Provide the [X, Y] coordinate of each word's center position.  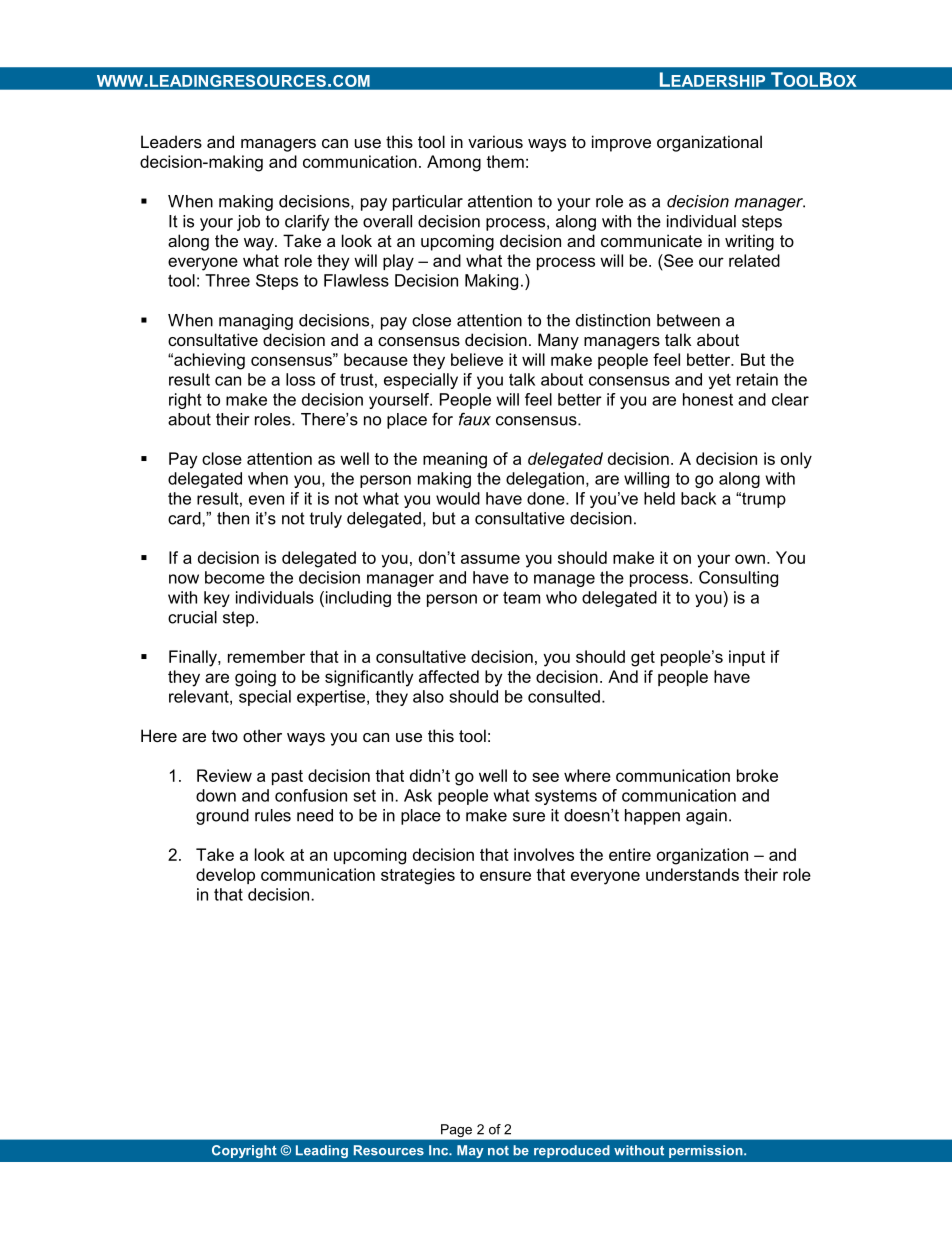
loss [300, 379]
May [470, 1151]
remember [266, 656]
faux [475, 419]
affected [449, 676]
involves [544, 854]
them [505, 161]
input [747, 658]
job [248, 223]
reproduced [572, 1151]
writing [749, 242]
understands [692, 874]
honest [708, 399]
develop [225, 876]
